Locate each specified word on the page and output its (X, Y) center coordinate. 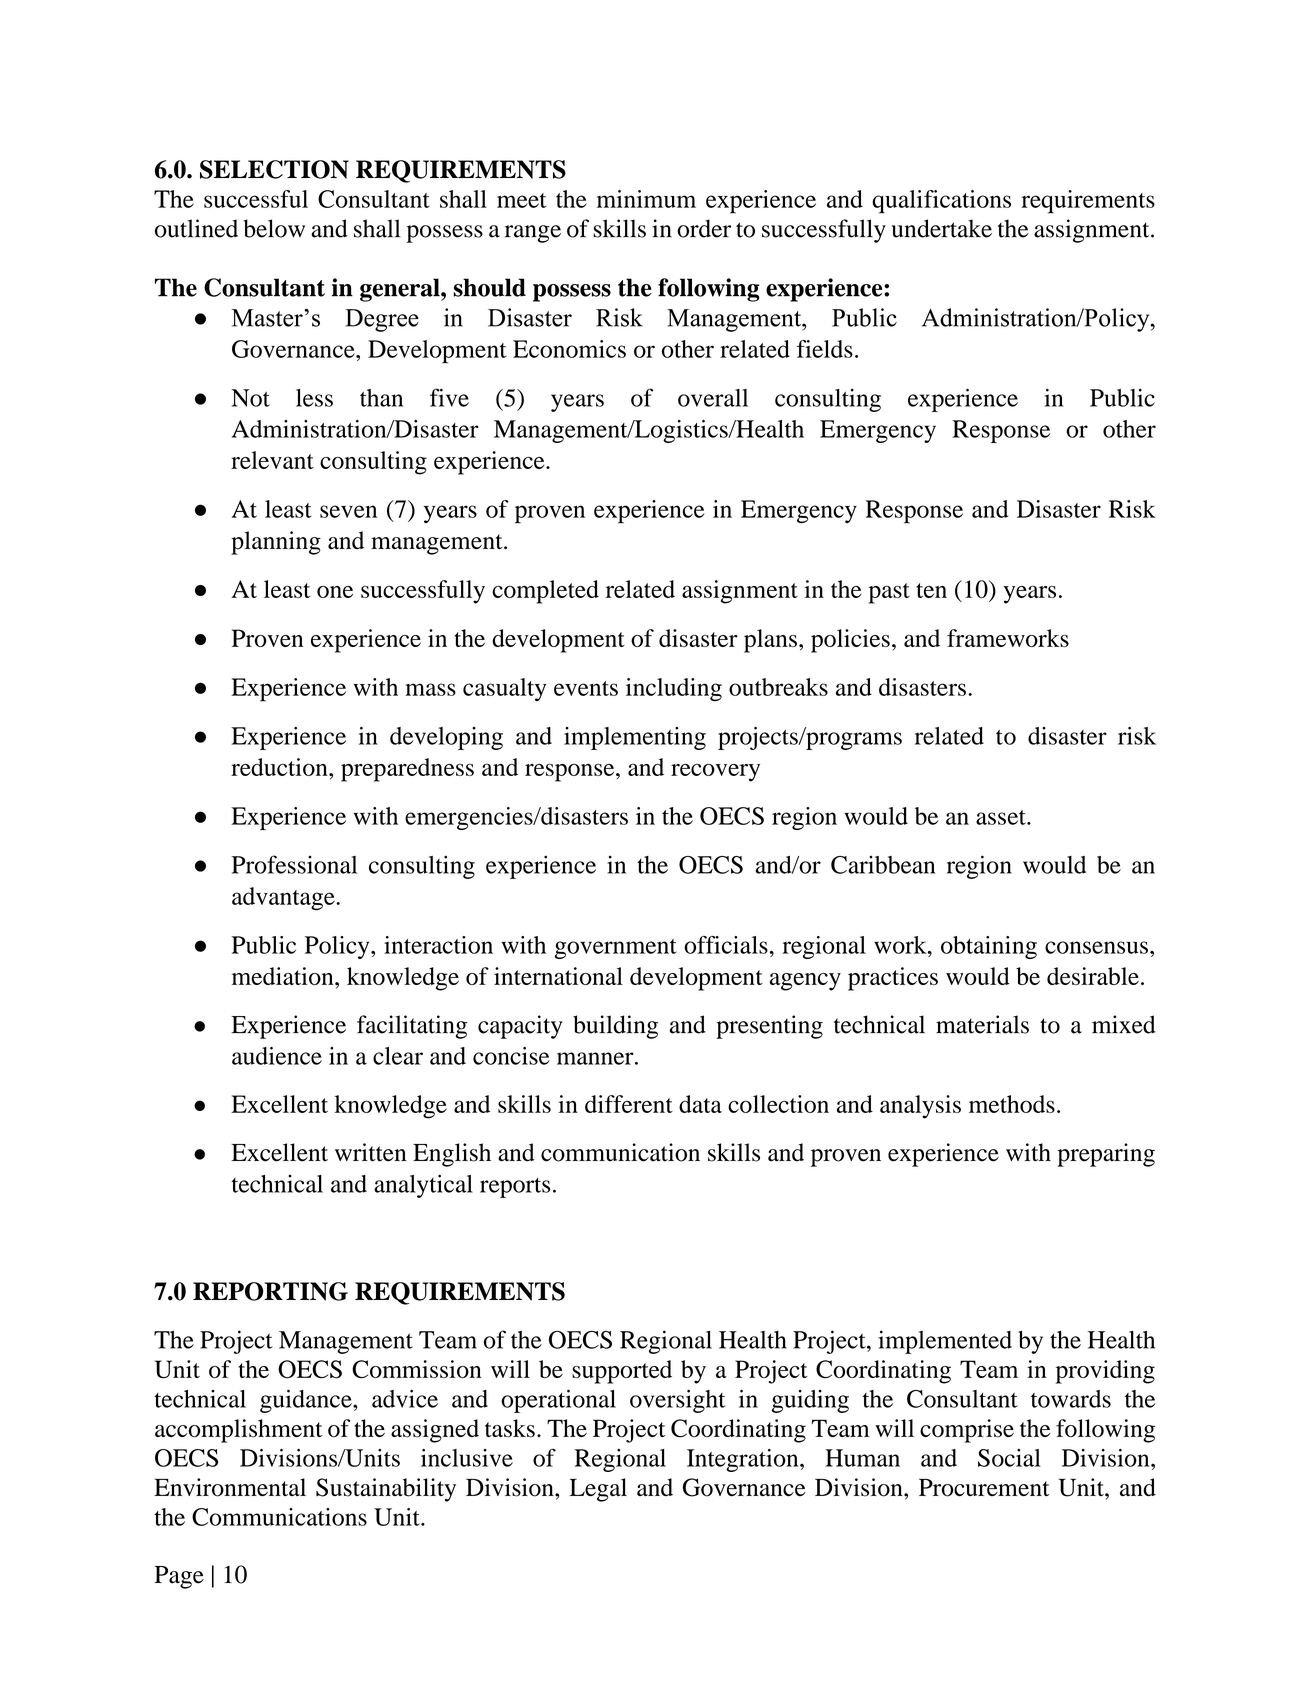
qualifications (941, 202)
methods (1012, 1104)
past (889, 593)
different (629, 1104)
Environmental (230, 1487)
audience (277, 1056)
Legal (598, 1490)
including (674, 689)
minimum (646, 199)
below (274, 228)
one (335, 592)
